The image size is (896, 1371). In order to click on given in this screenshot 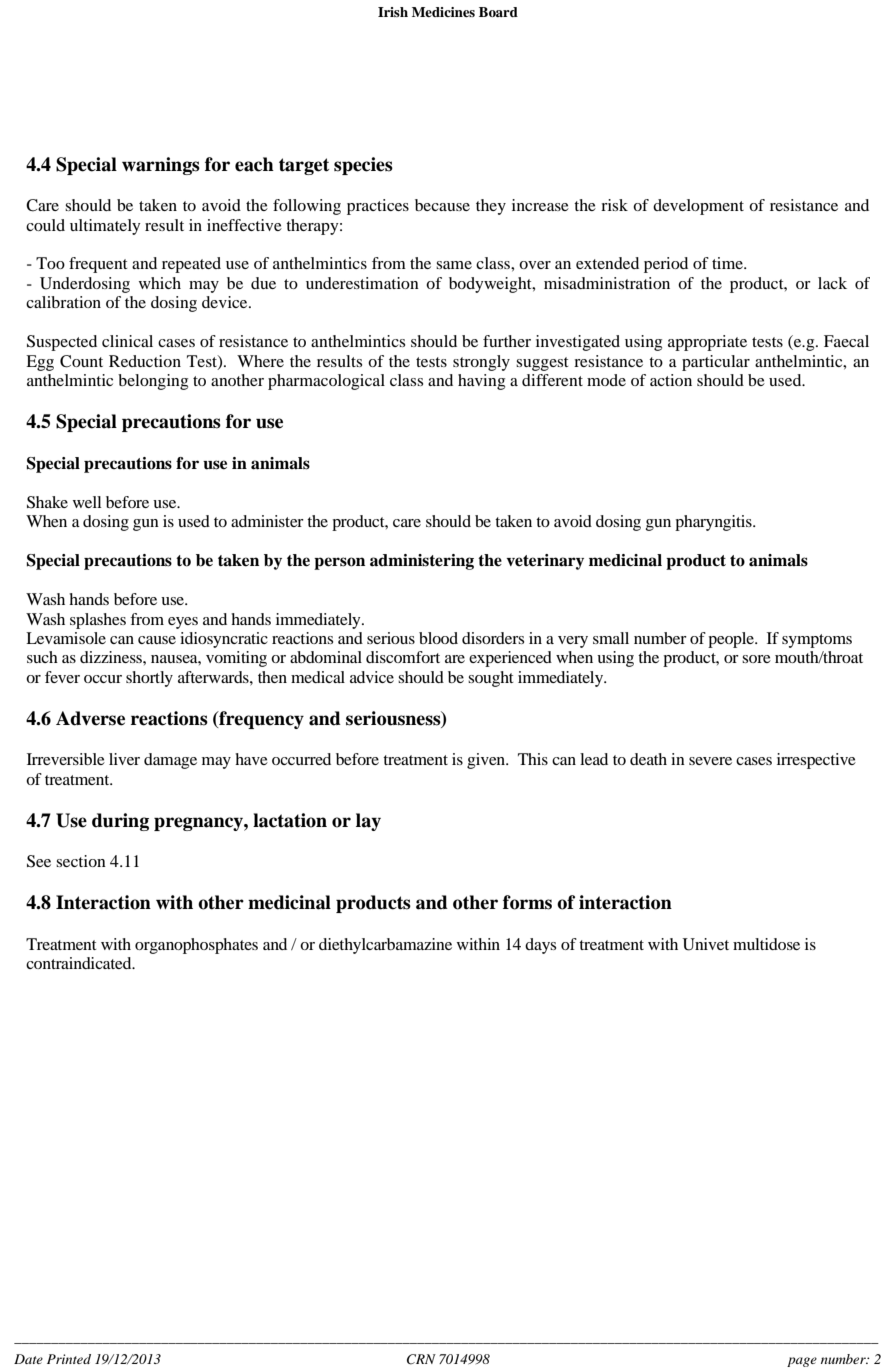, I will do `click(487, 761)`.
